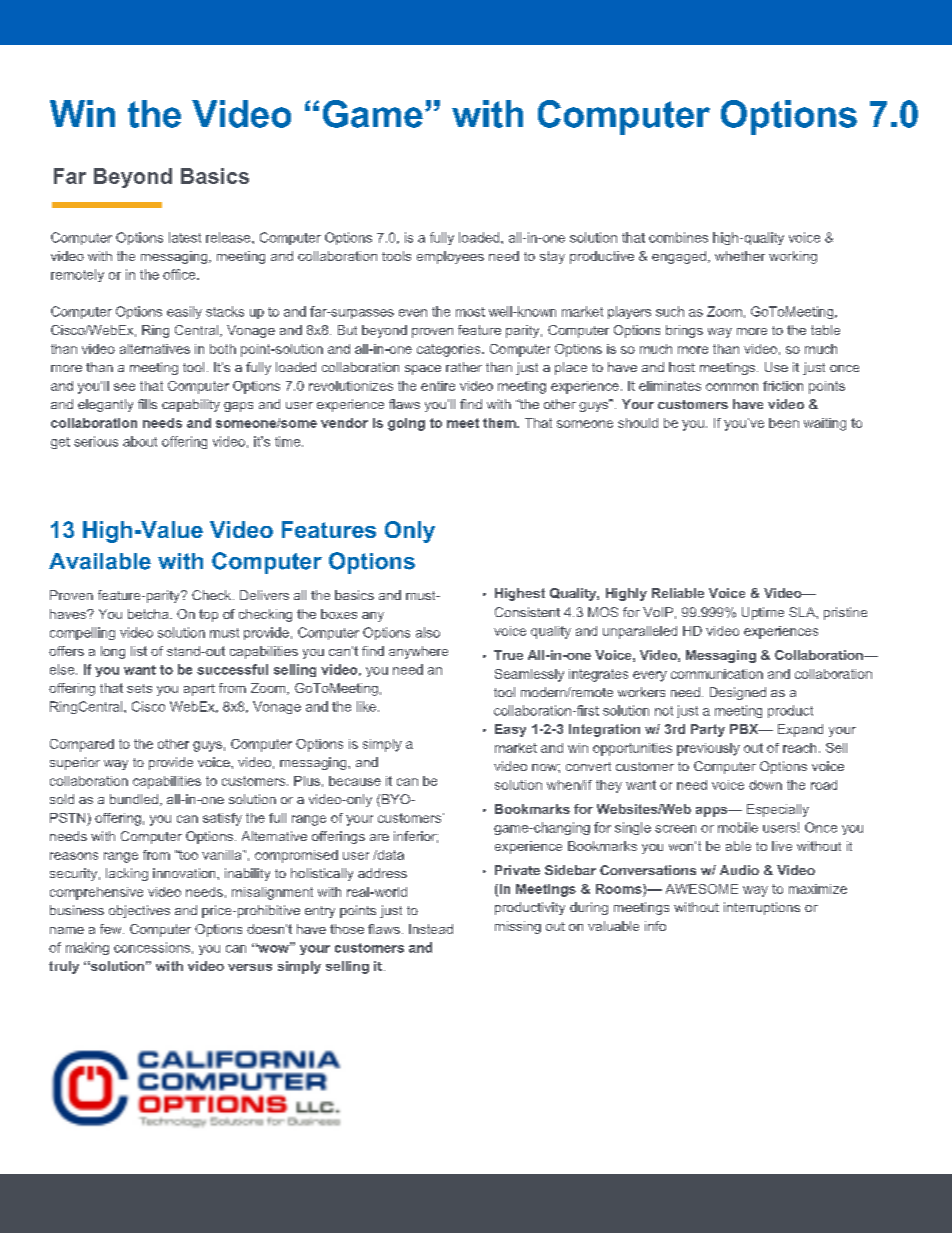 This screenshot has width=952, height=1233. Describe the element at coordinates (740, 256) in the screenshot. I see `whether` at that location.
